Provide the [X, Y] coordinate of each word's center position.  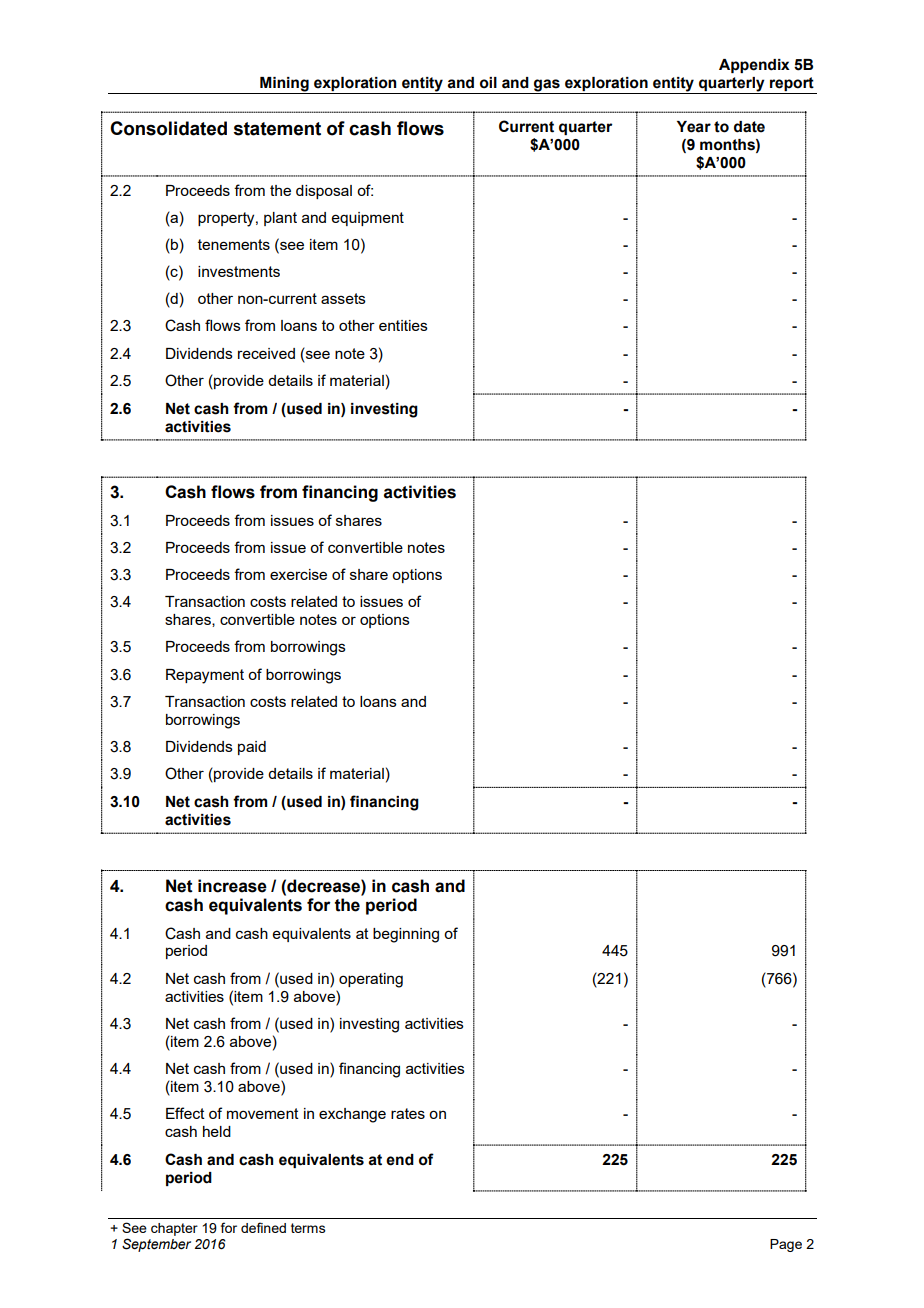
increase [232, 886]
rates [408, 1113]
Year [694, 127]
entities [403, 325]
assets [343, 298]
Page [786, 1245]
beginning [406, 935]
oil [488, 83]
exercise [298, 574]
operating [371, 980]
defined [263, 1227]
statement [277, 129]
